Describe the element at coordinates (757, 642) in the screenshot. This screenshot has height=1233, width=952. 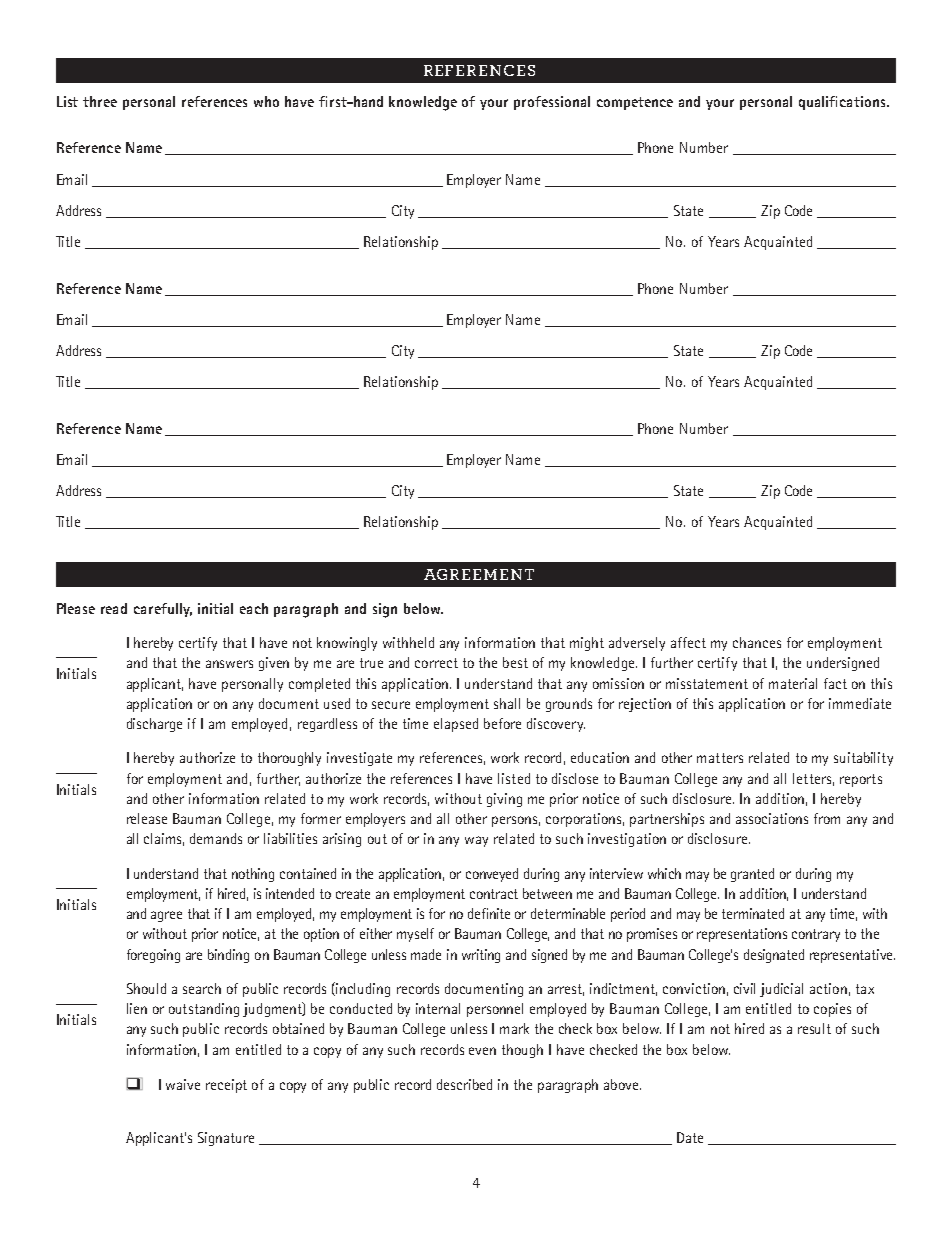
I see `chances` at that location.
